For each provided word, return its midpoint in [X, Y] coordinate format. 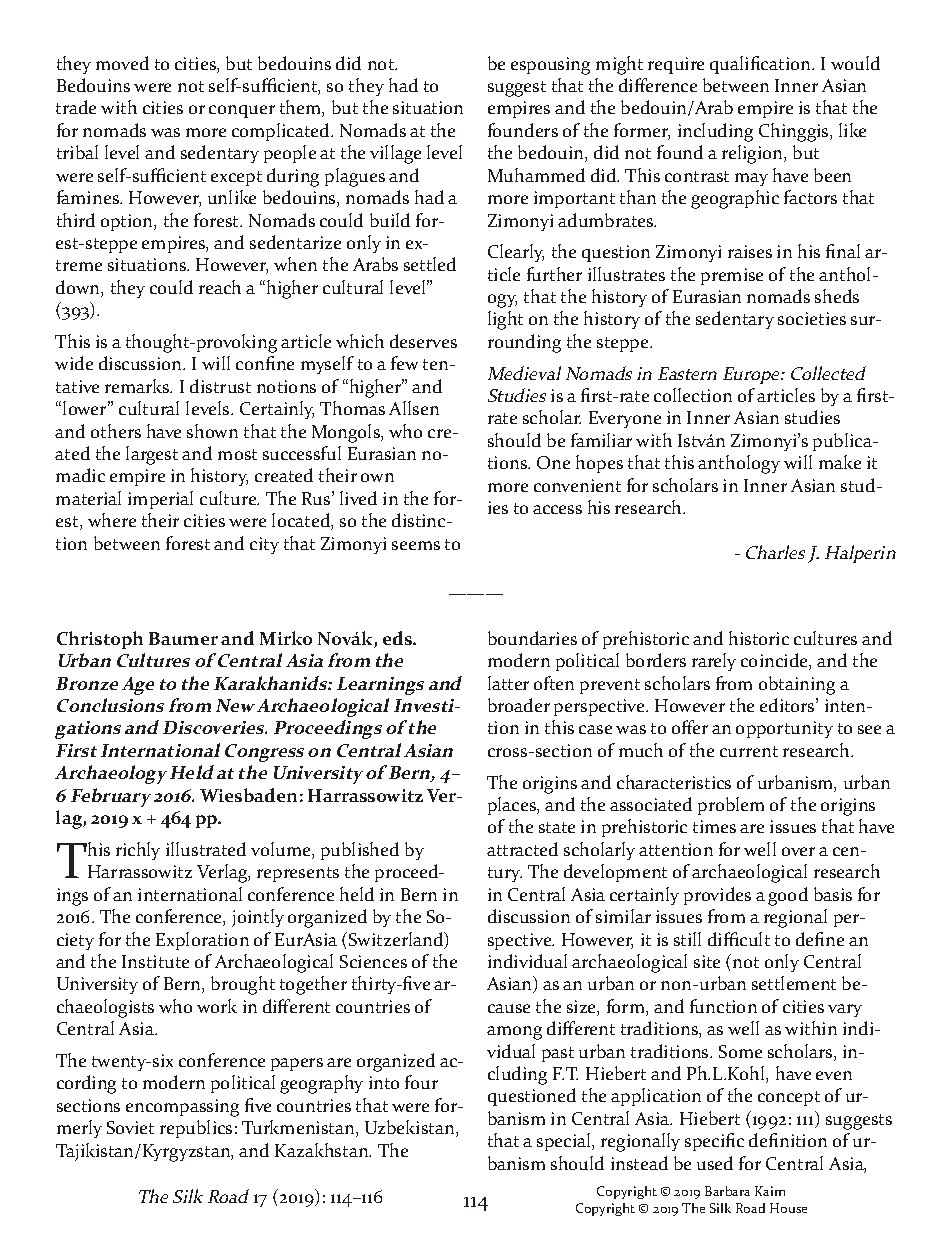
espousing [550, 66]
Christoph [100, 640]
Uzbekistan [411, 1128]
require [676, 65]
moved [122, 63]
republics [196, 1129]
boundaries [532, 638]
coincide [775, 661]
